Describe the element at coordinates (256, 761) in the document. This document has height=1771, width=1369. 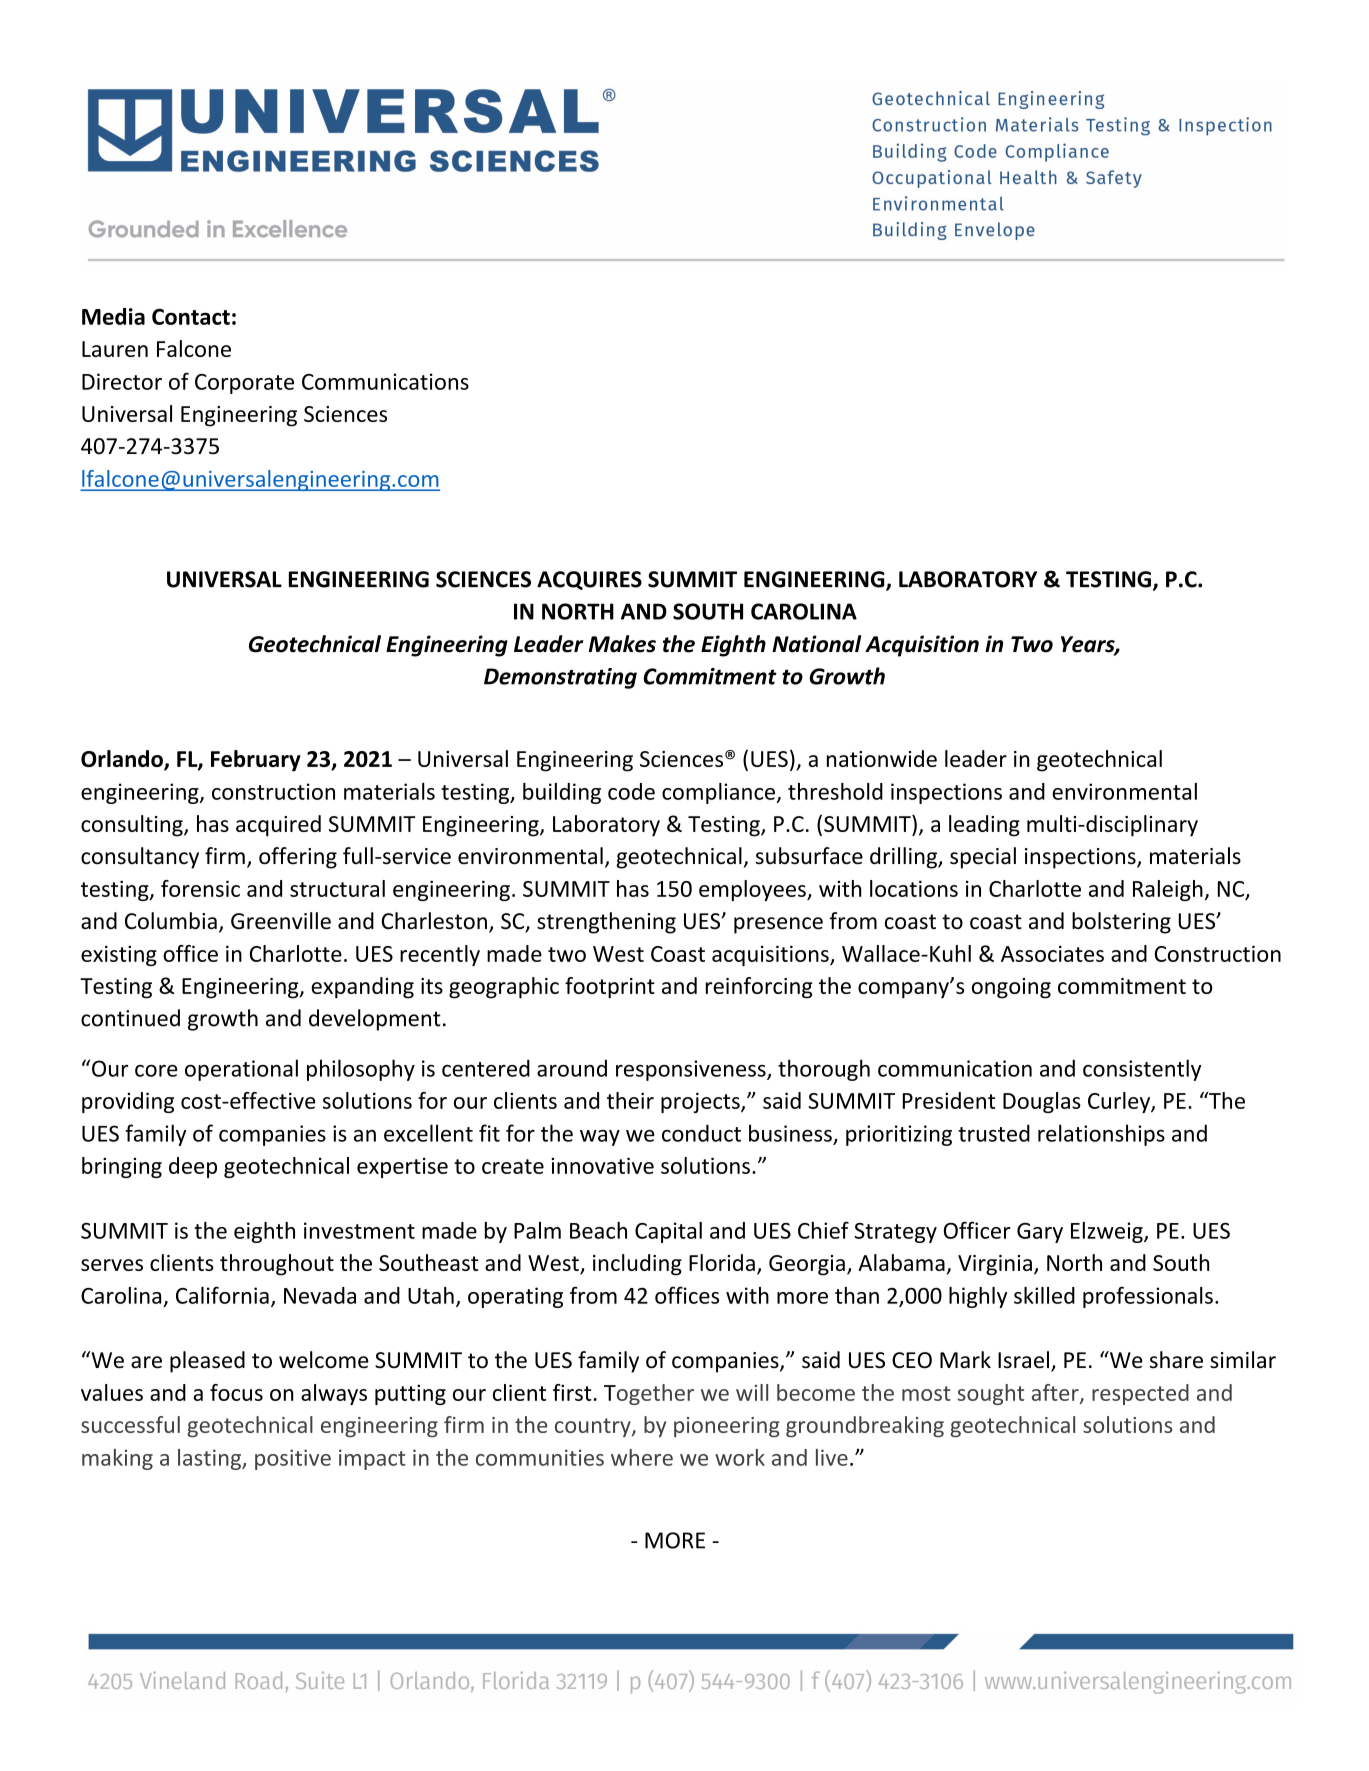
I see `February` at that location.
